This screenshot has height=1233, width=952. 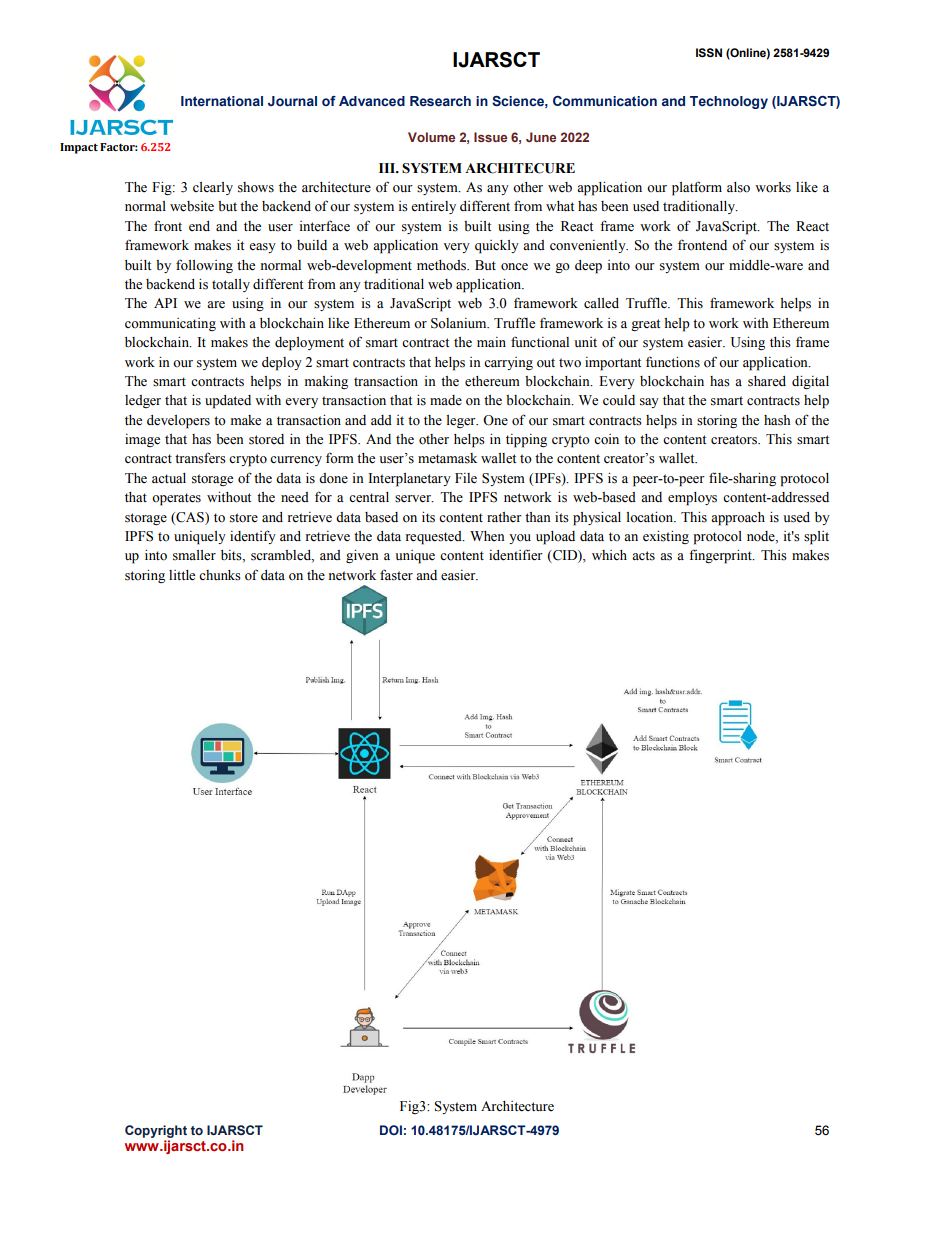 What do you see at coordinates (609, 555) in the screenshot?
I see `which` at bounding box center [609, 555].
